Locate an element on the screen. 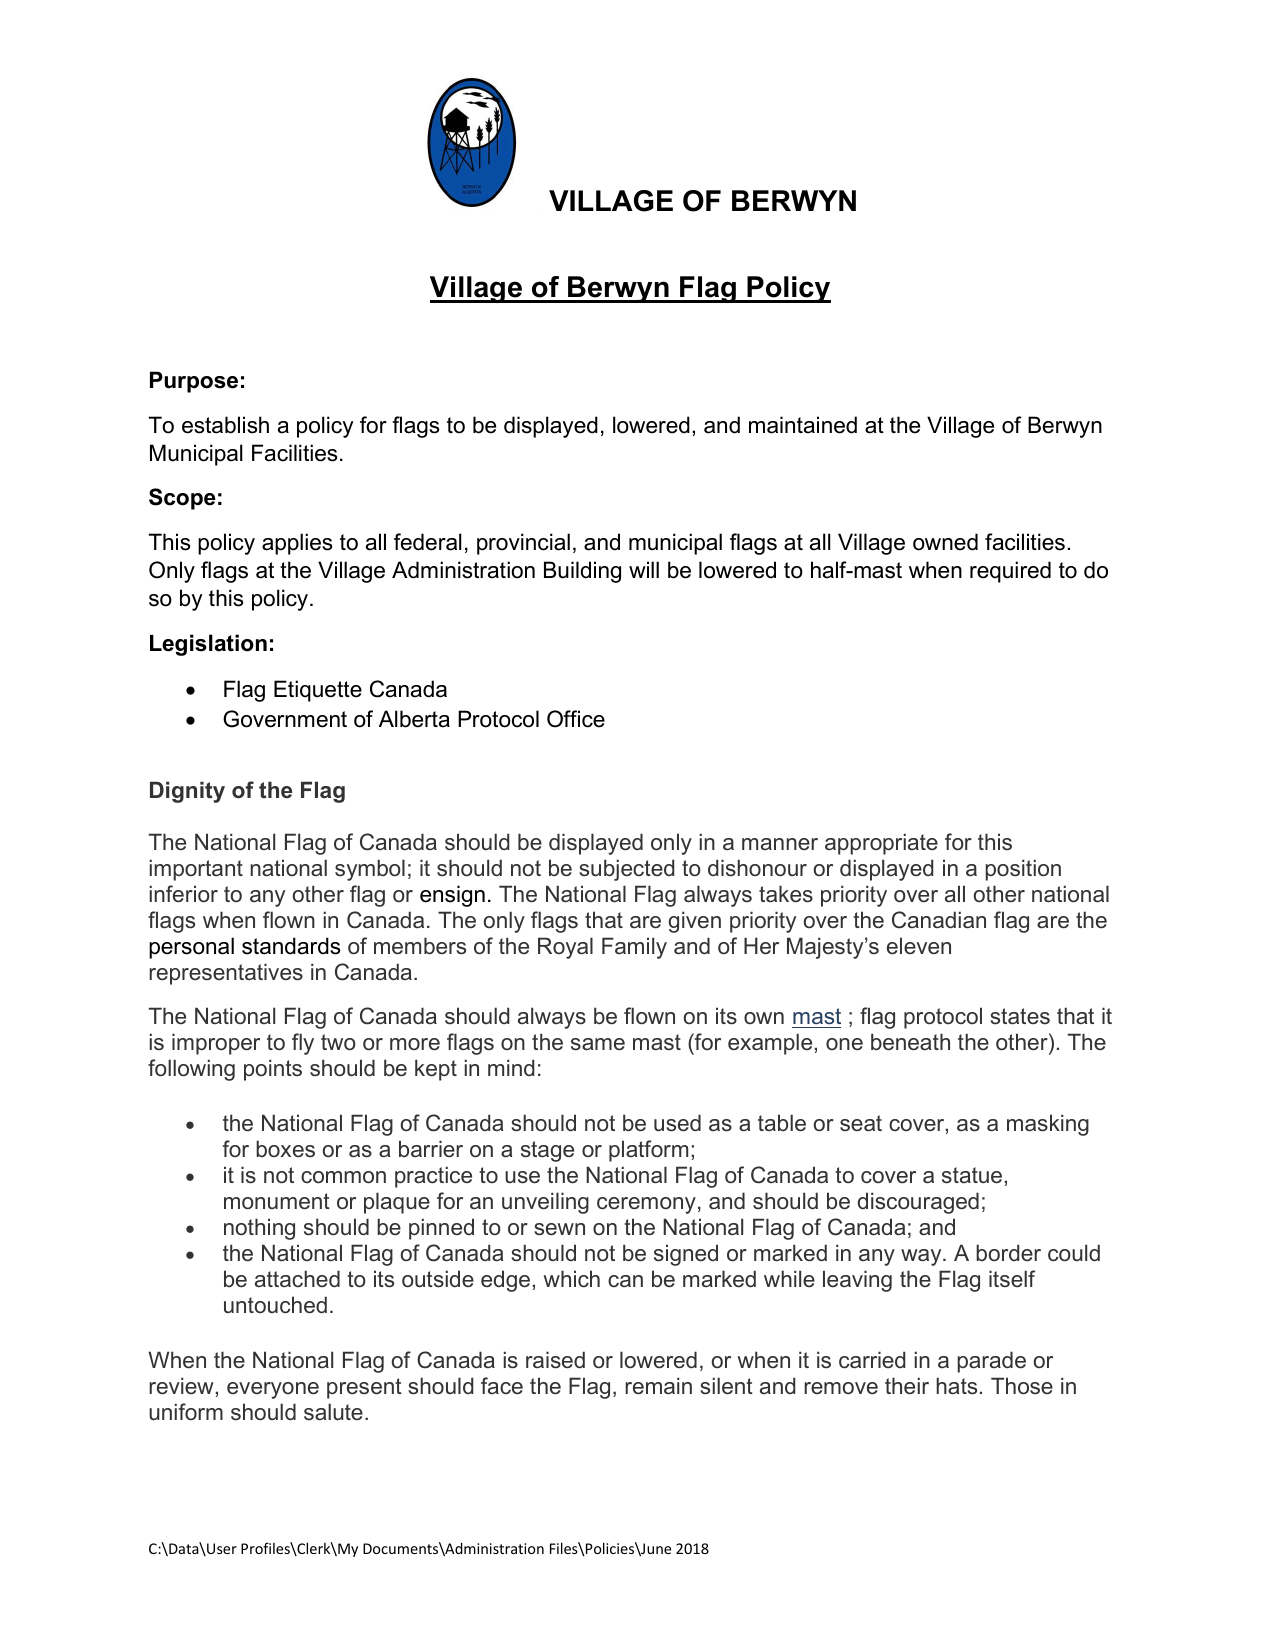 This screenshot has height=1632, width=1261. establish is located at coordinates (225, 425).
